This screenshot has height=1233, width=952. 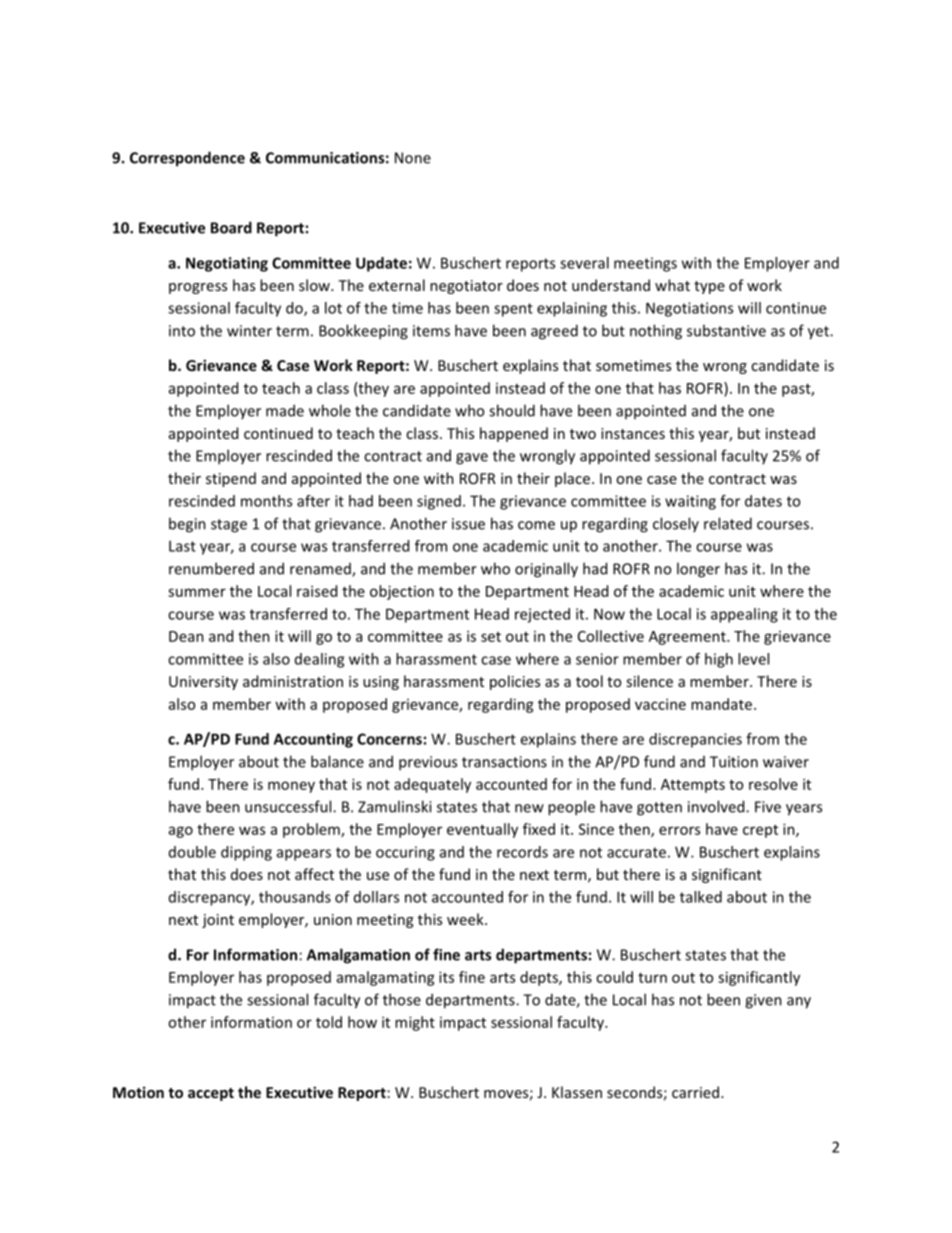 I want to click on substantive, so click(x=726, y=330).
